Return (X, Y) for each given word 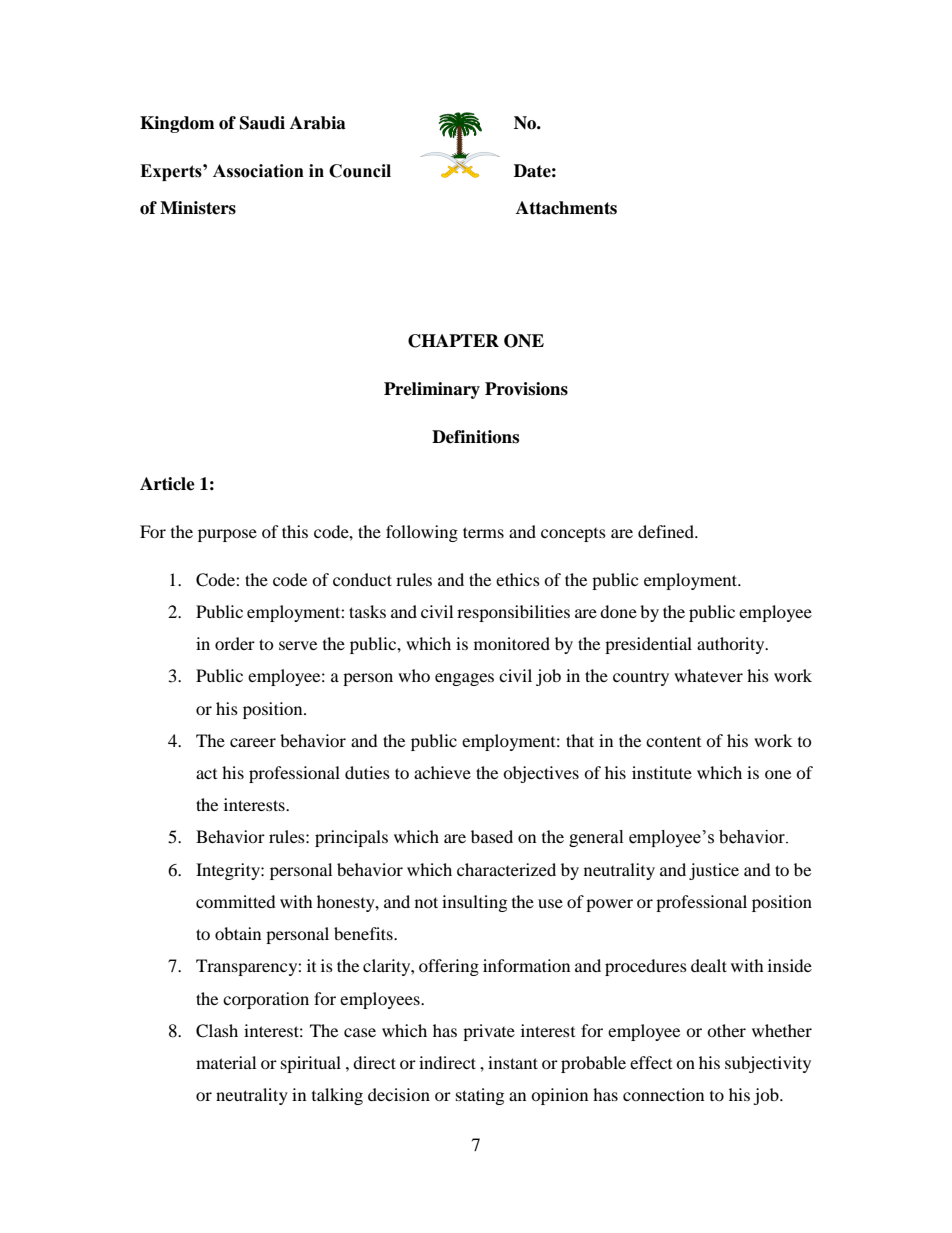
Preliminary (432, 390)
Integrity (229, 871)
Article (167, 484)
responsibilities (513, 613)
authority (732, 645)
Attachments (566, 208)
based (492, 836)
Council (360, 171)
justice (714, 871)
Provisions (526, 389)
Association (258, 171)
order (235, 643)
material (226, 1062)
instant (513, 1062)
